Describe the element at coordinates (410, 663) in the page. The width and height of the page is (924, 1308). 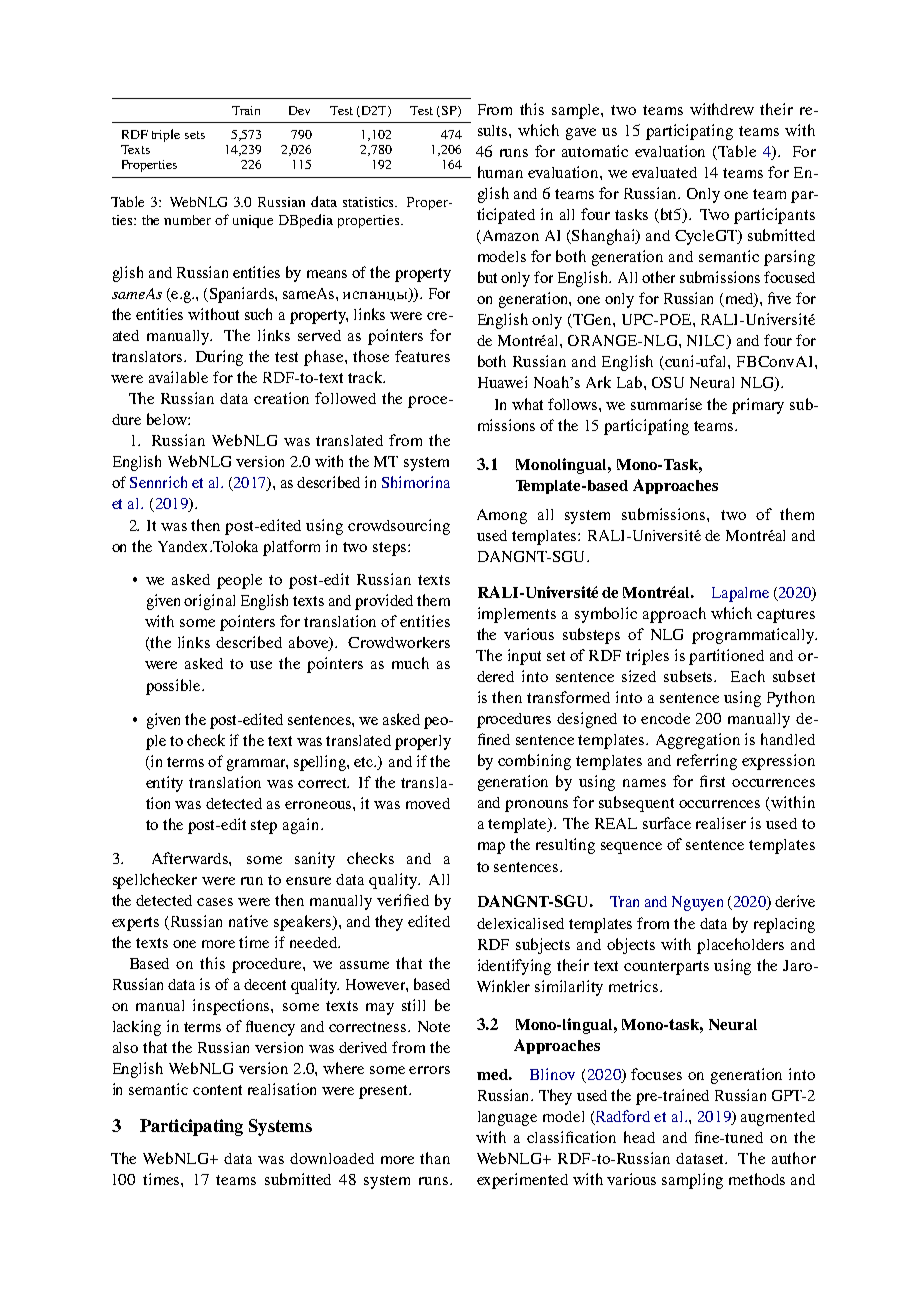
I see `much` at that location.
